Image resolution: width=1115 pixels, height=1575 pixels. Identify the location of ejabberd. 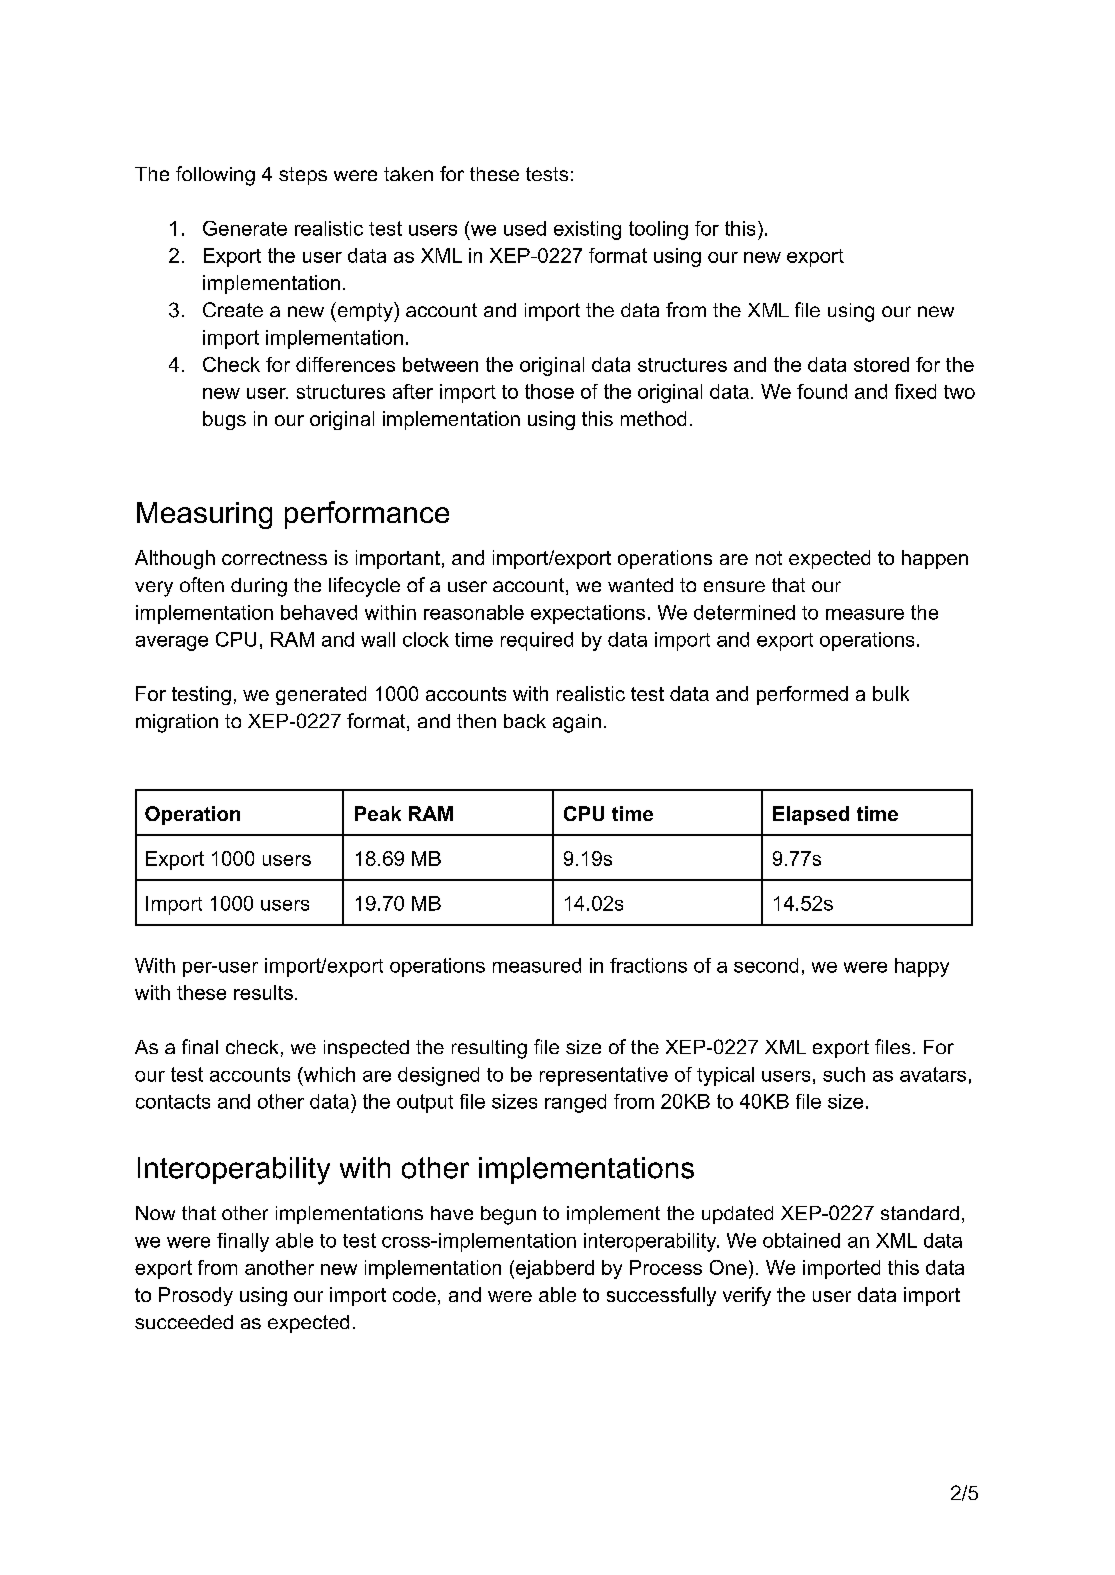
(555, 1269).
